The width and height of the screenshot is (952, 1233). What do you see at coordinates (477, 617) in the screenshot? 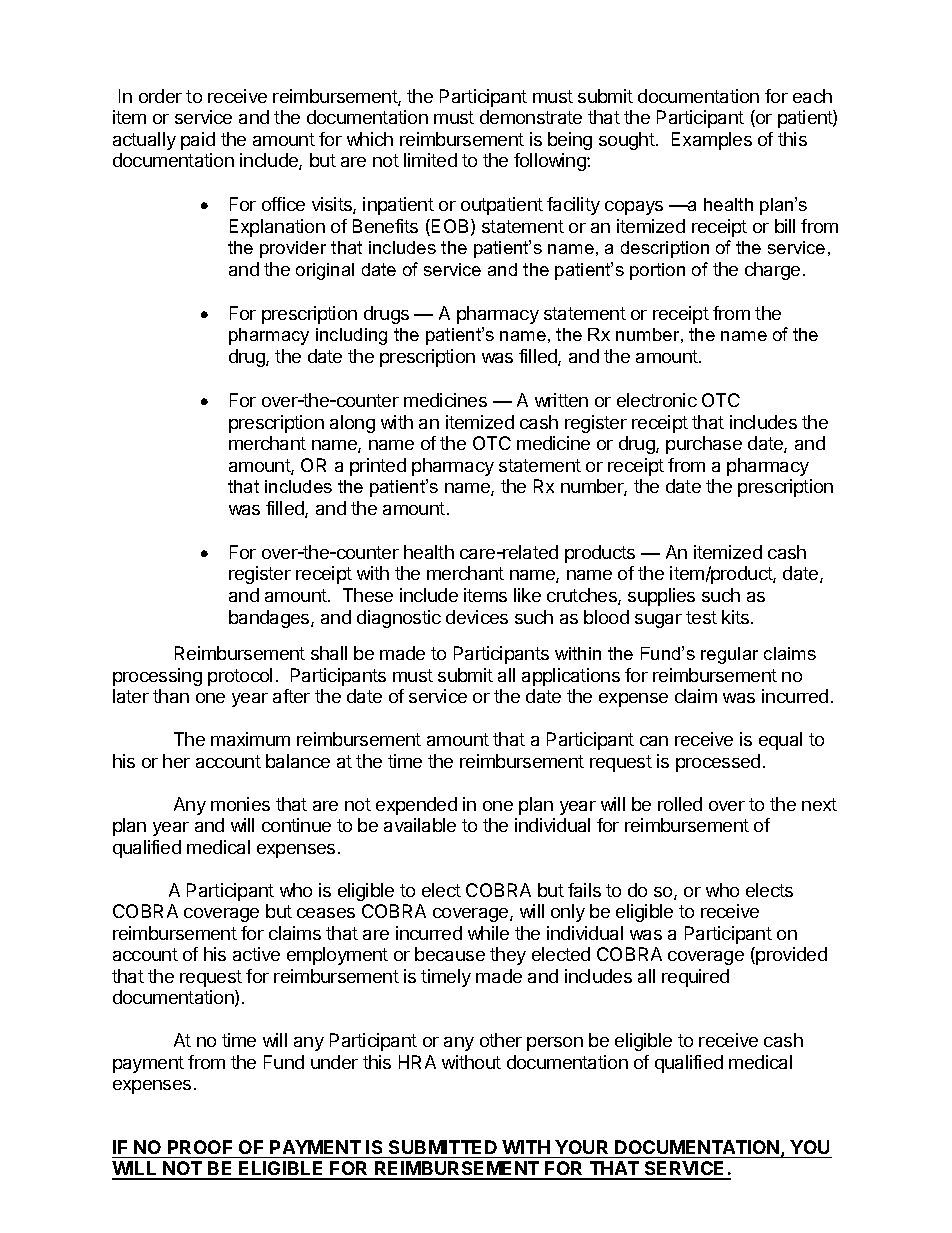
I see `devices` at bounding box center [477, 617].
